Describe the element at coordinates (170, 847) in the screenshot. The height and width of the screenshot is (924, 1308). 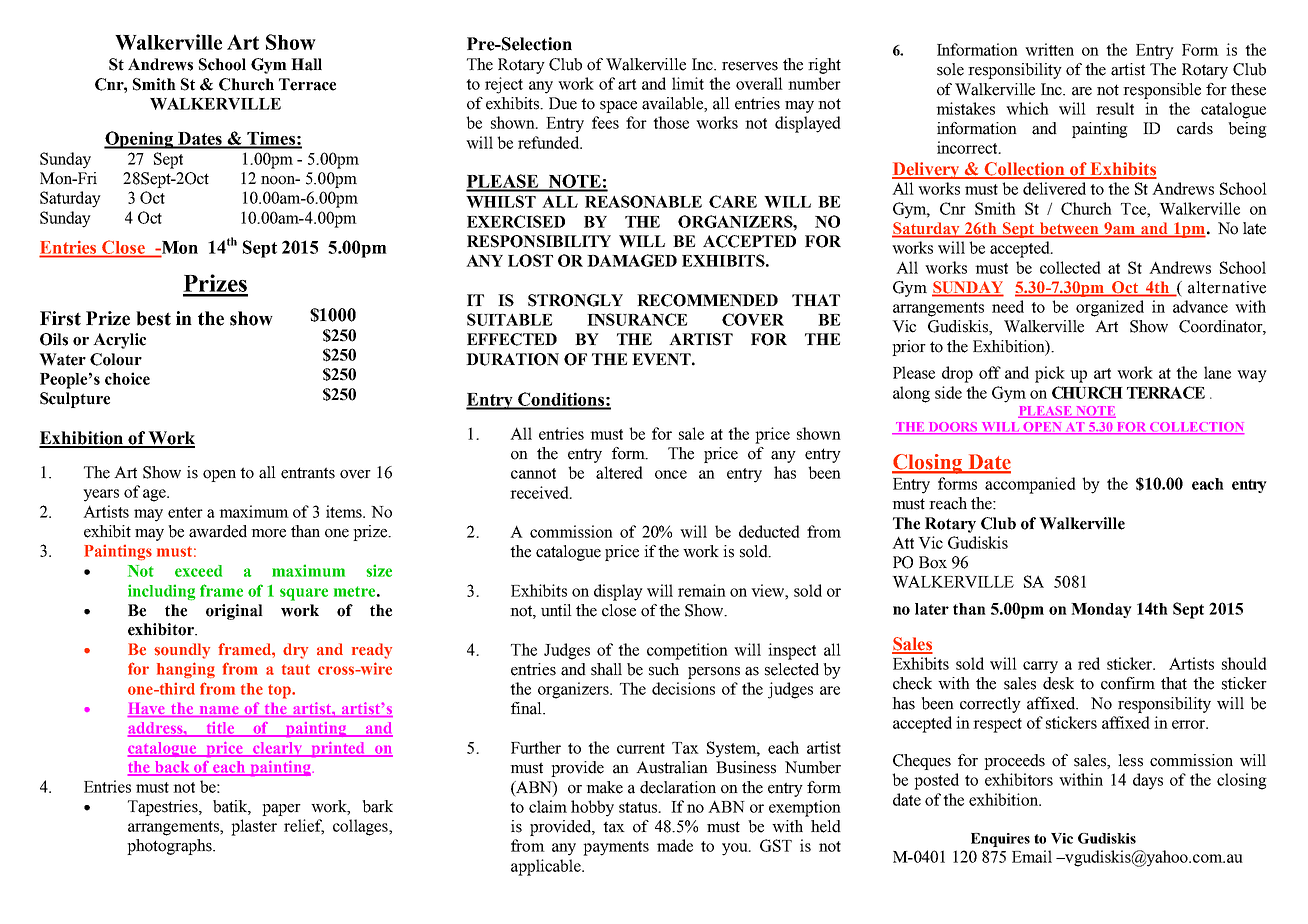
I see `photographs` at that location.
